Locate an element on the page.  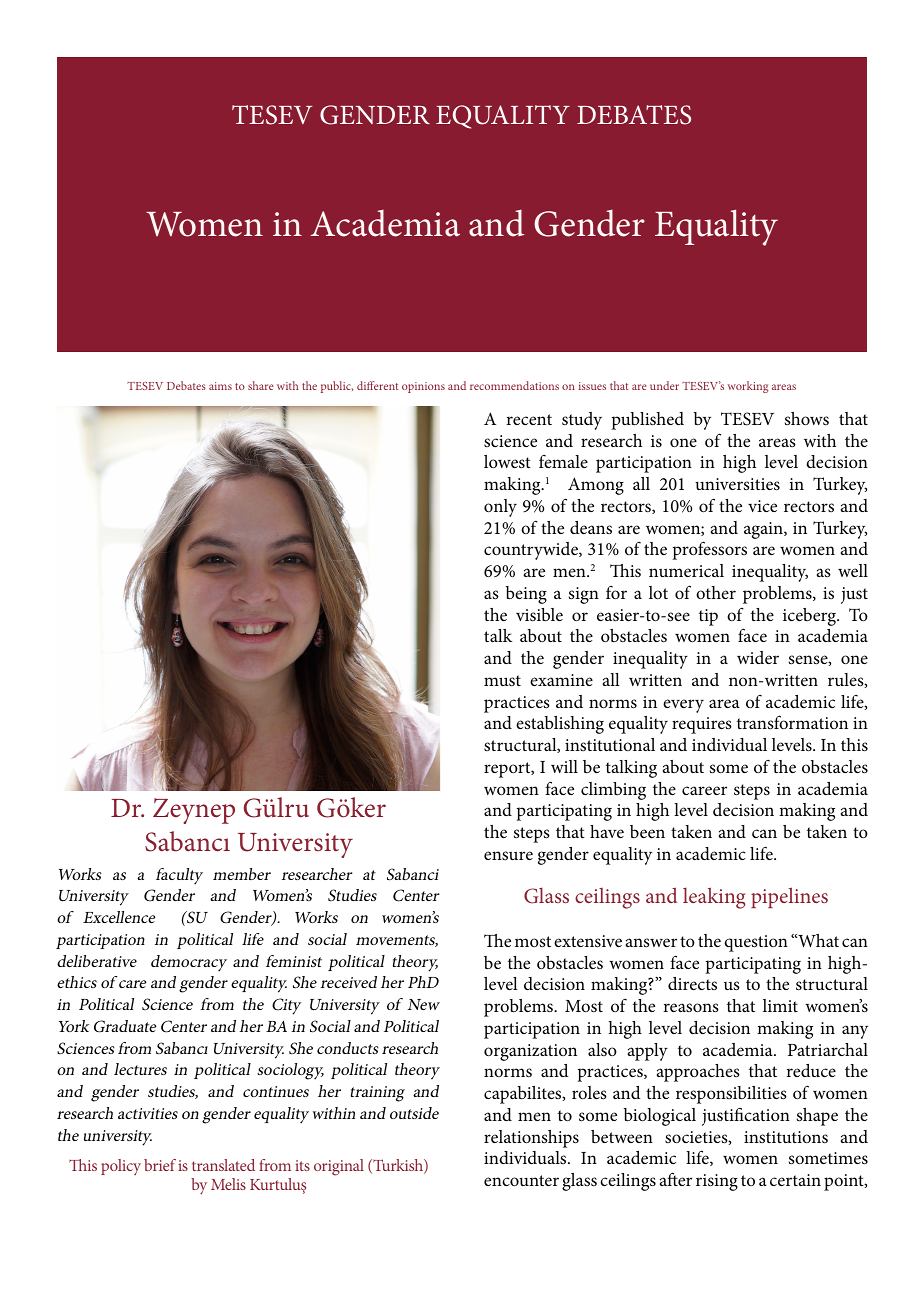
recent is located at coordinates (529, 419).
